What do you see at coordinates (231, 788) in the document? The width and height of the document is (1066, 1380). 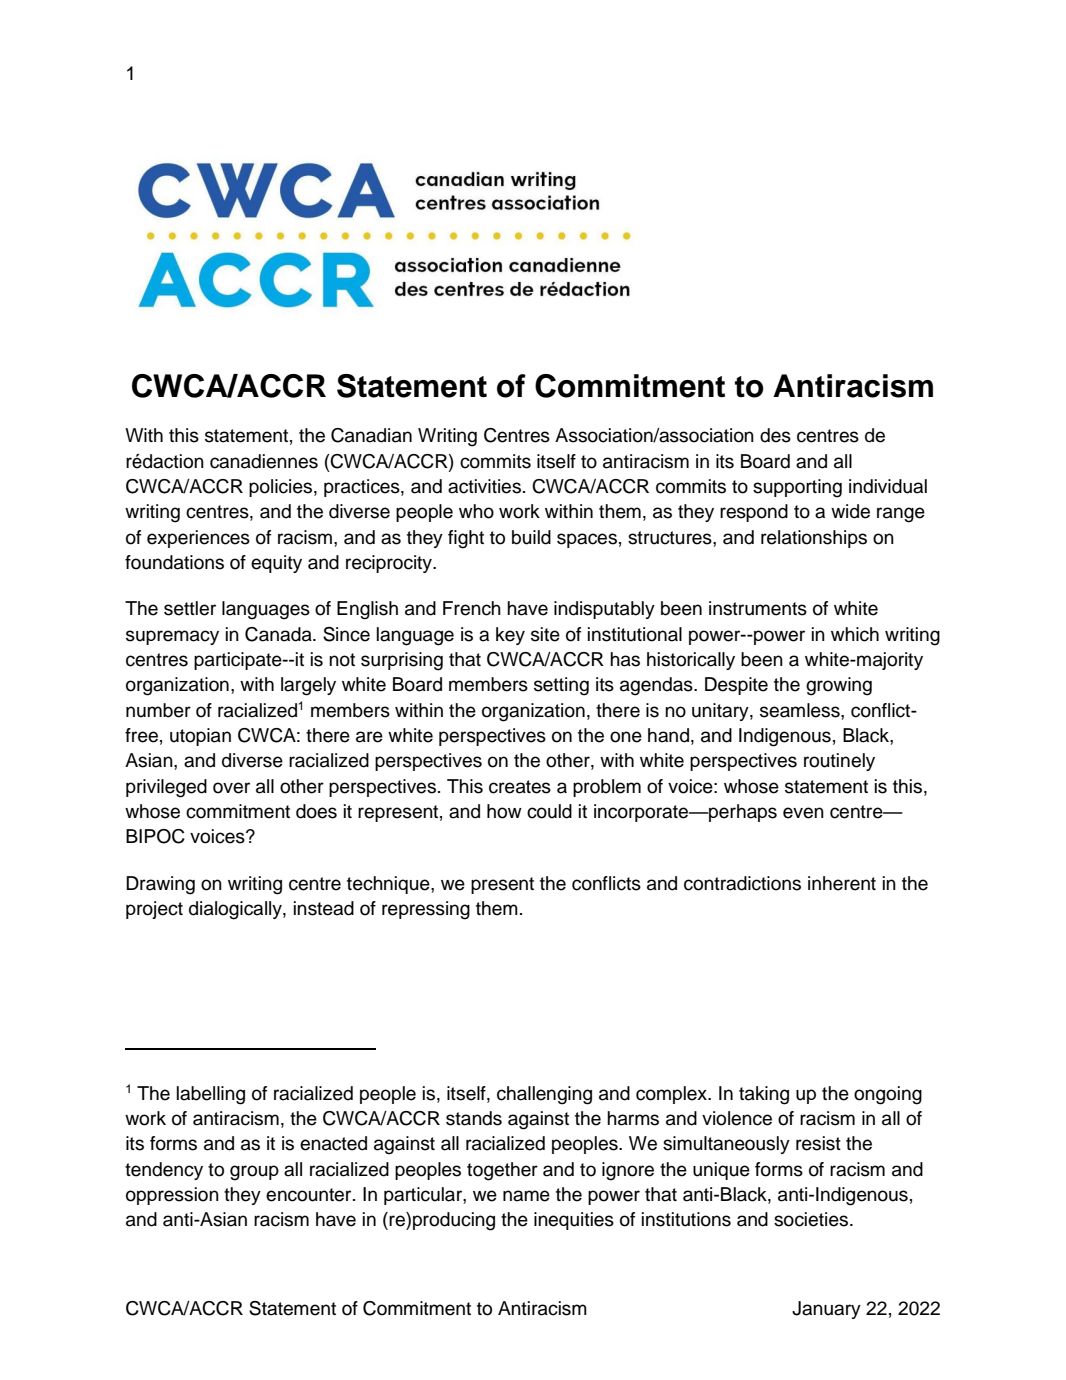 I see `over` at bounding box center [231, 788].
